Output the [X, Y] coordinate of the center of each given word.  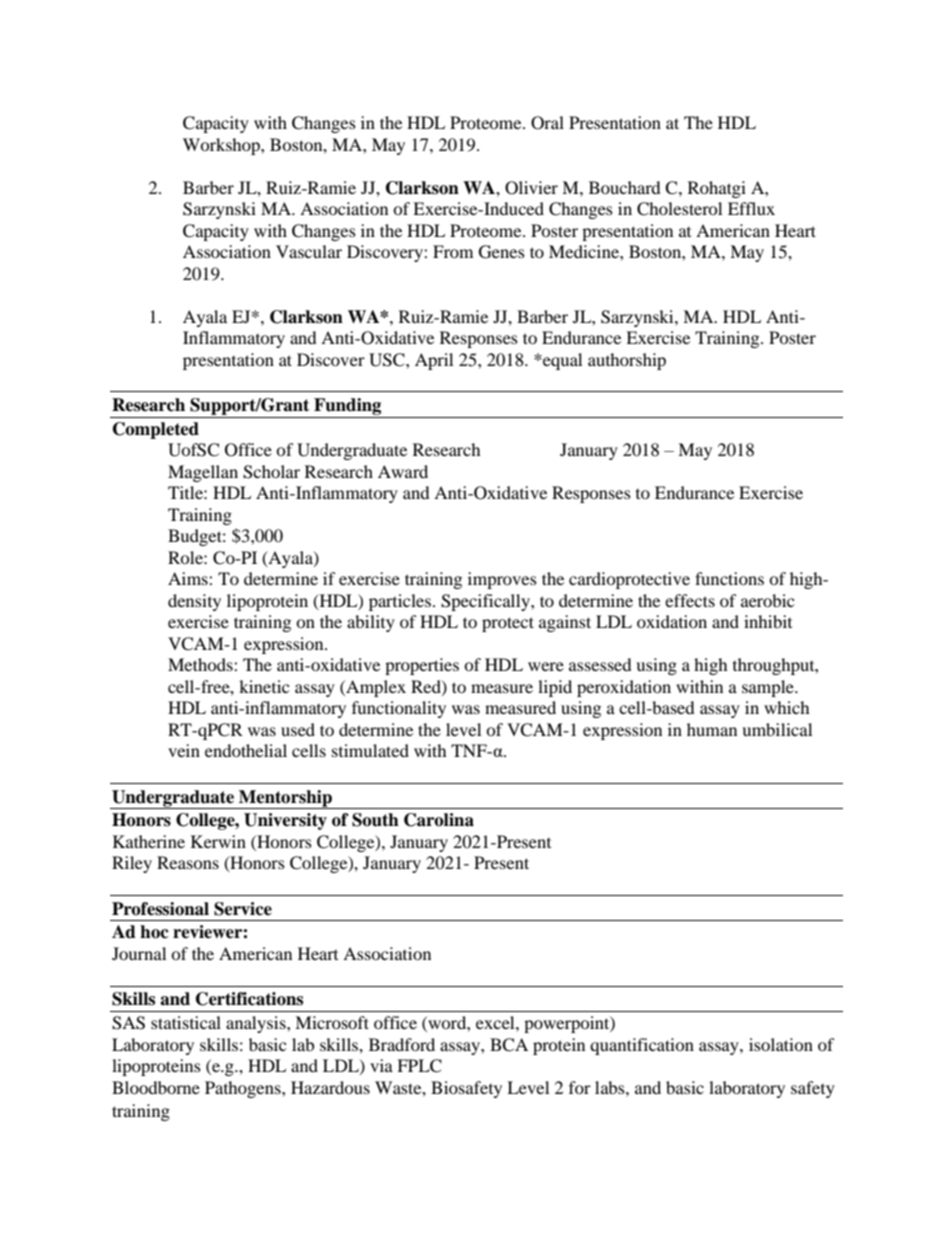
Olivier [531, 188]
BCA [509, 1045]
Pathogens [244, 1089]
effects [690, 600]
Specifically [486, 602]
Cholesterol [679, 209]
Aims [189, 578]
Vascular [309, 251]
